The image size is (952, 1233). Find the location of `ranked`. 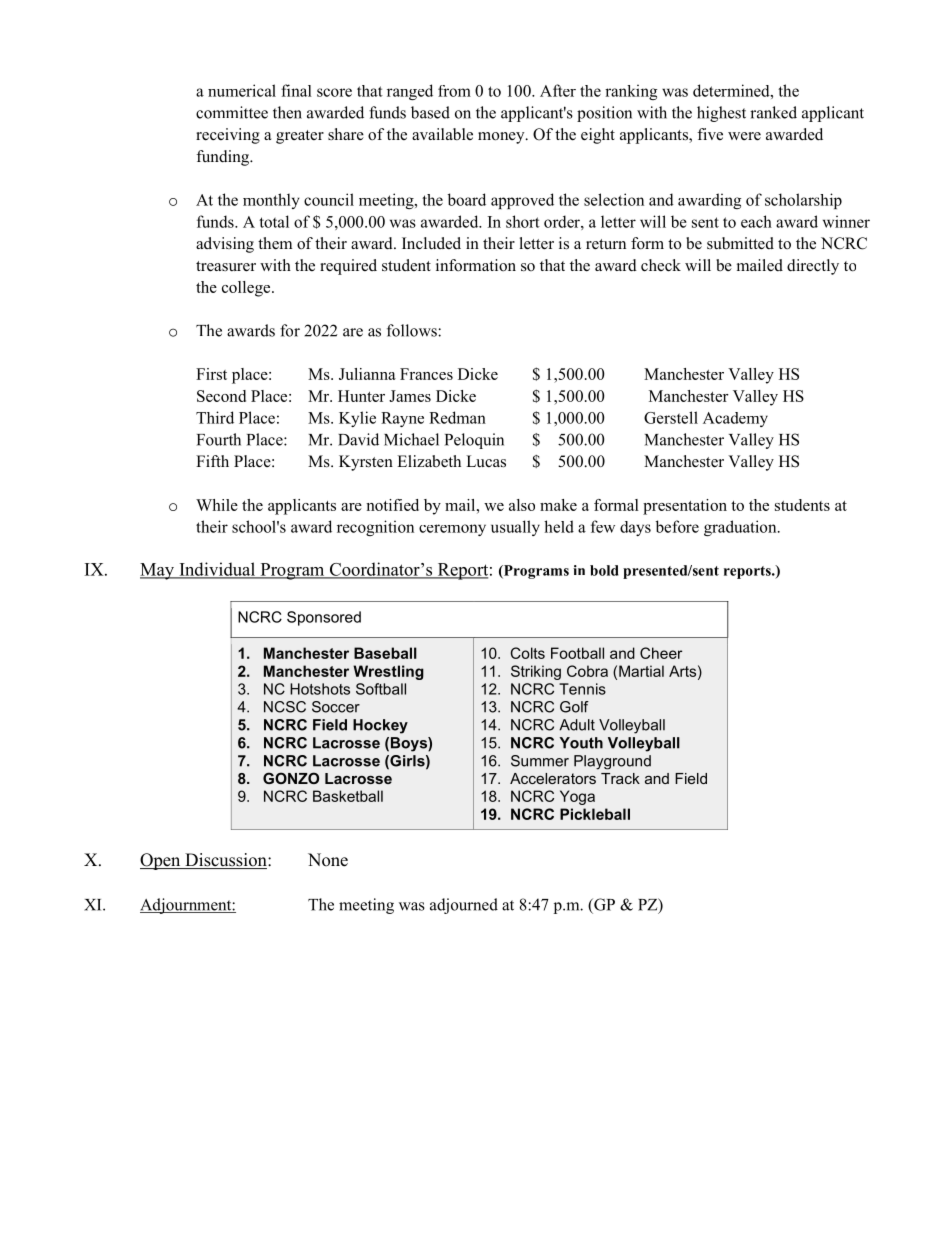

ranked is located at coordinates (773, 112).
